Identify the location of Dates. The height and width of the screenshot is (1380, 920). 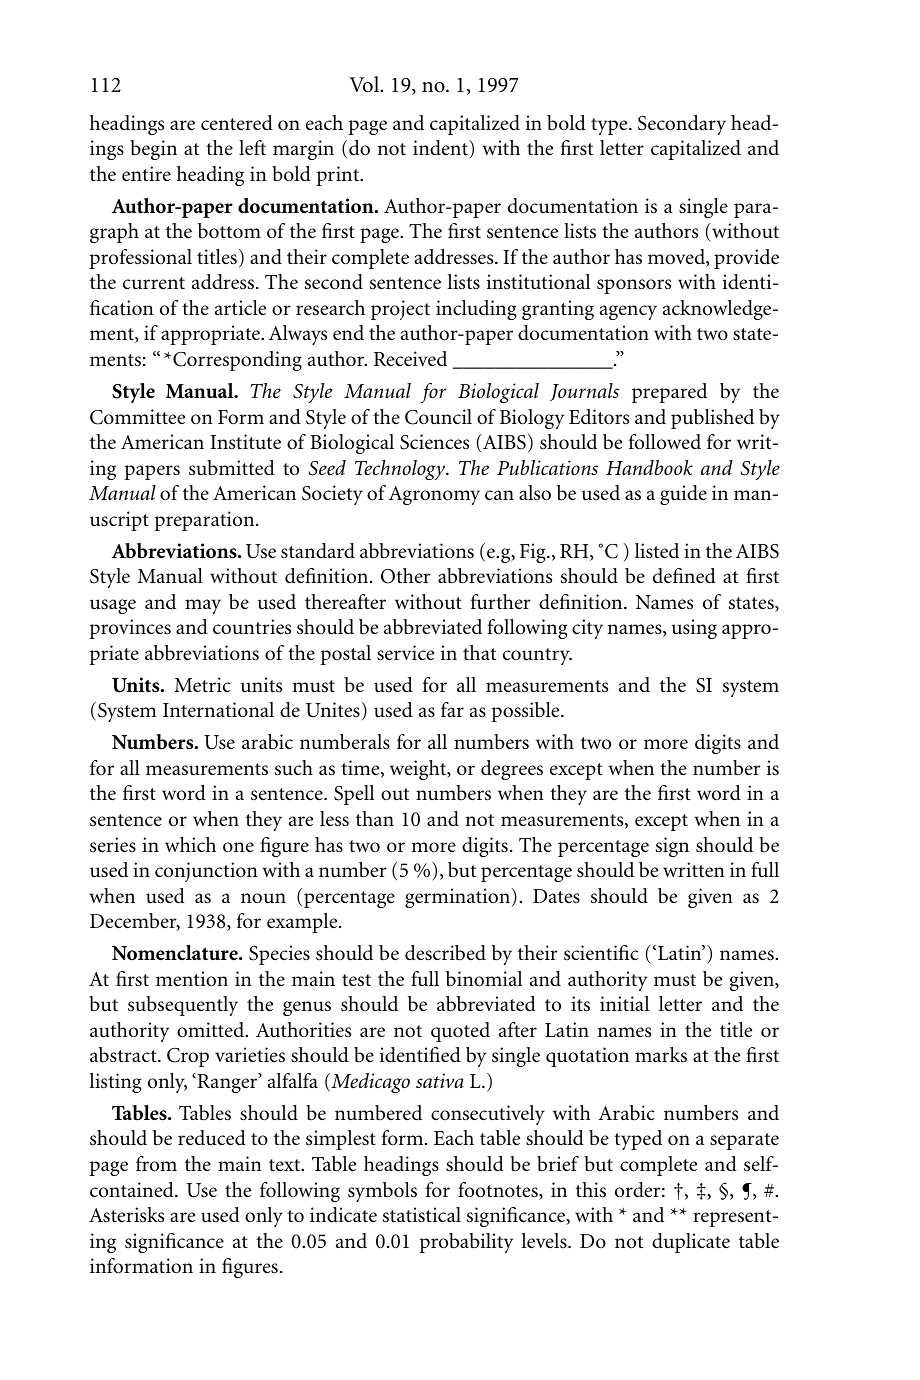
(556, 896).
